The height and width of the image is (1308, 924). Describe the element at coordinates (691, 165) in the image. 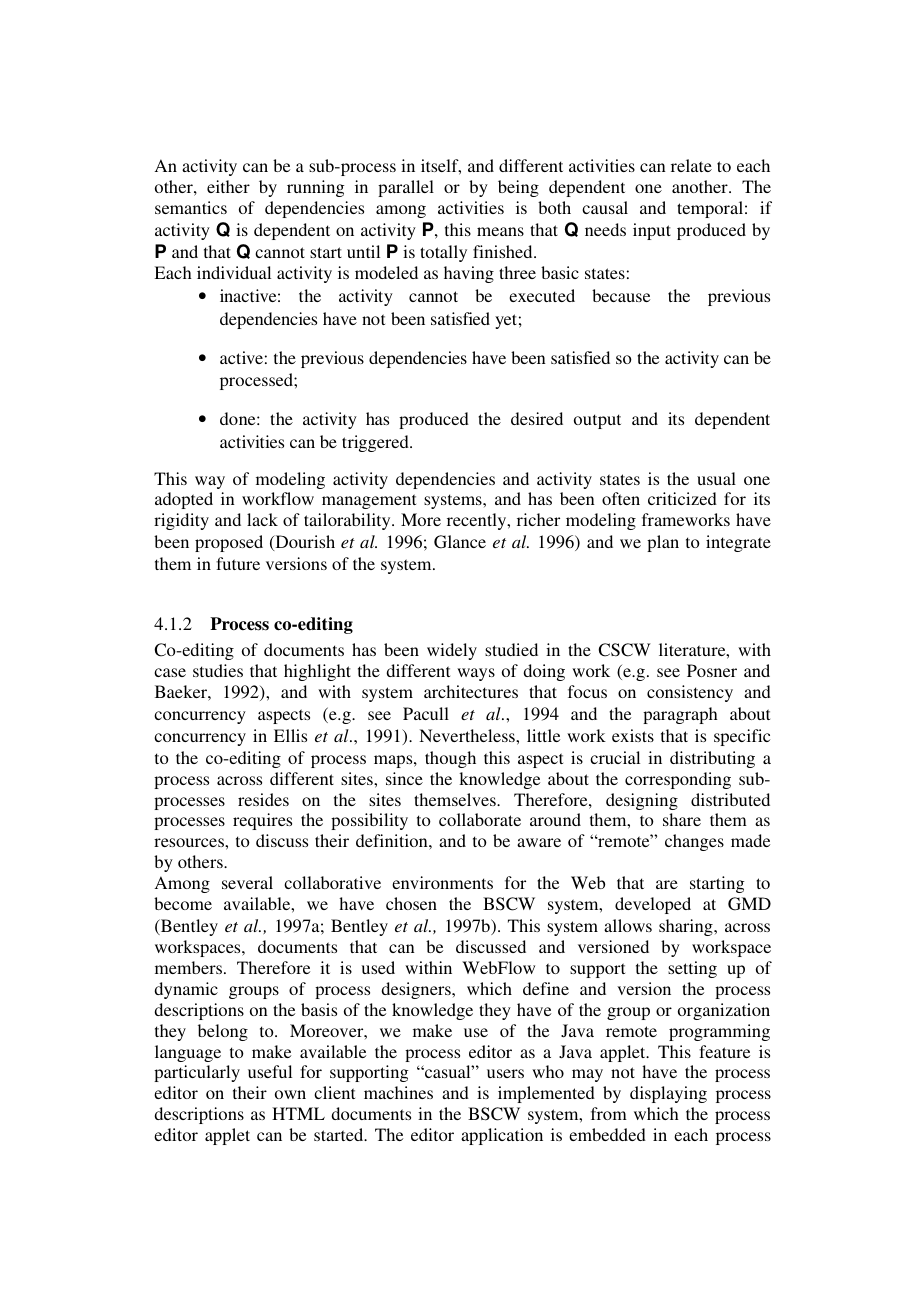

I see `relate` at that location.
